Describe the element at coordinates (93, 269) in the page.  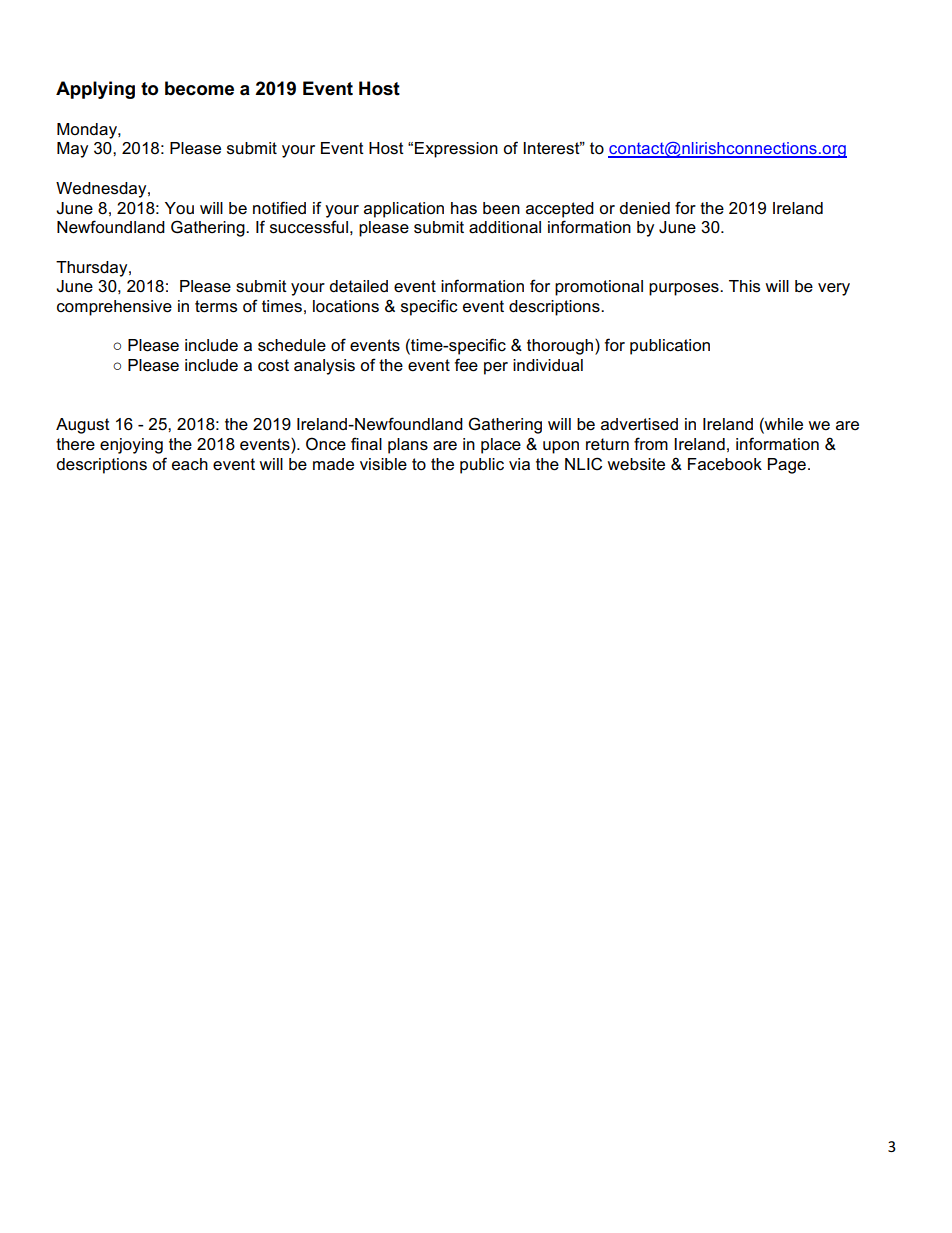
I see `Thursday` at that location.
